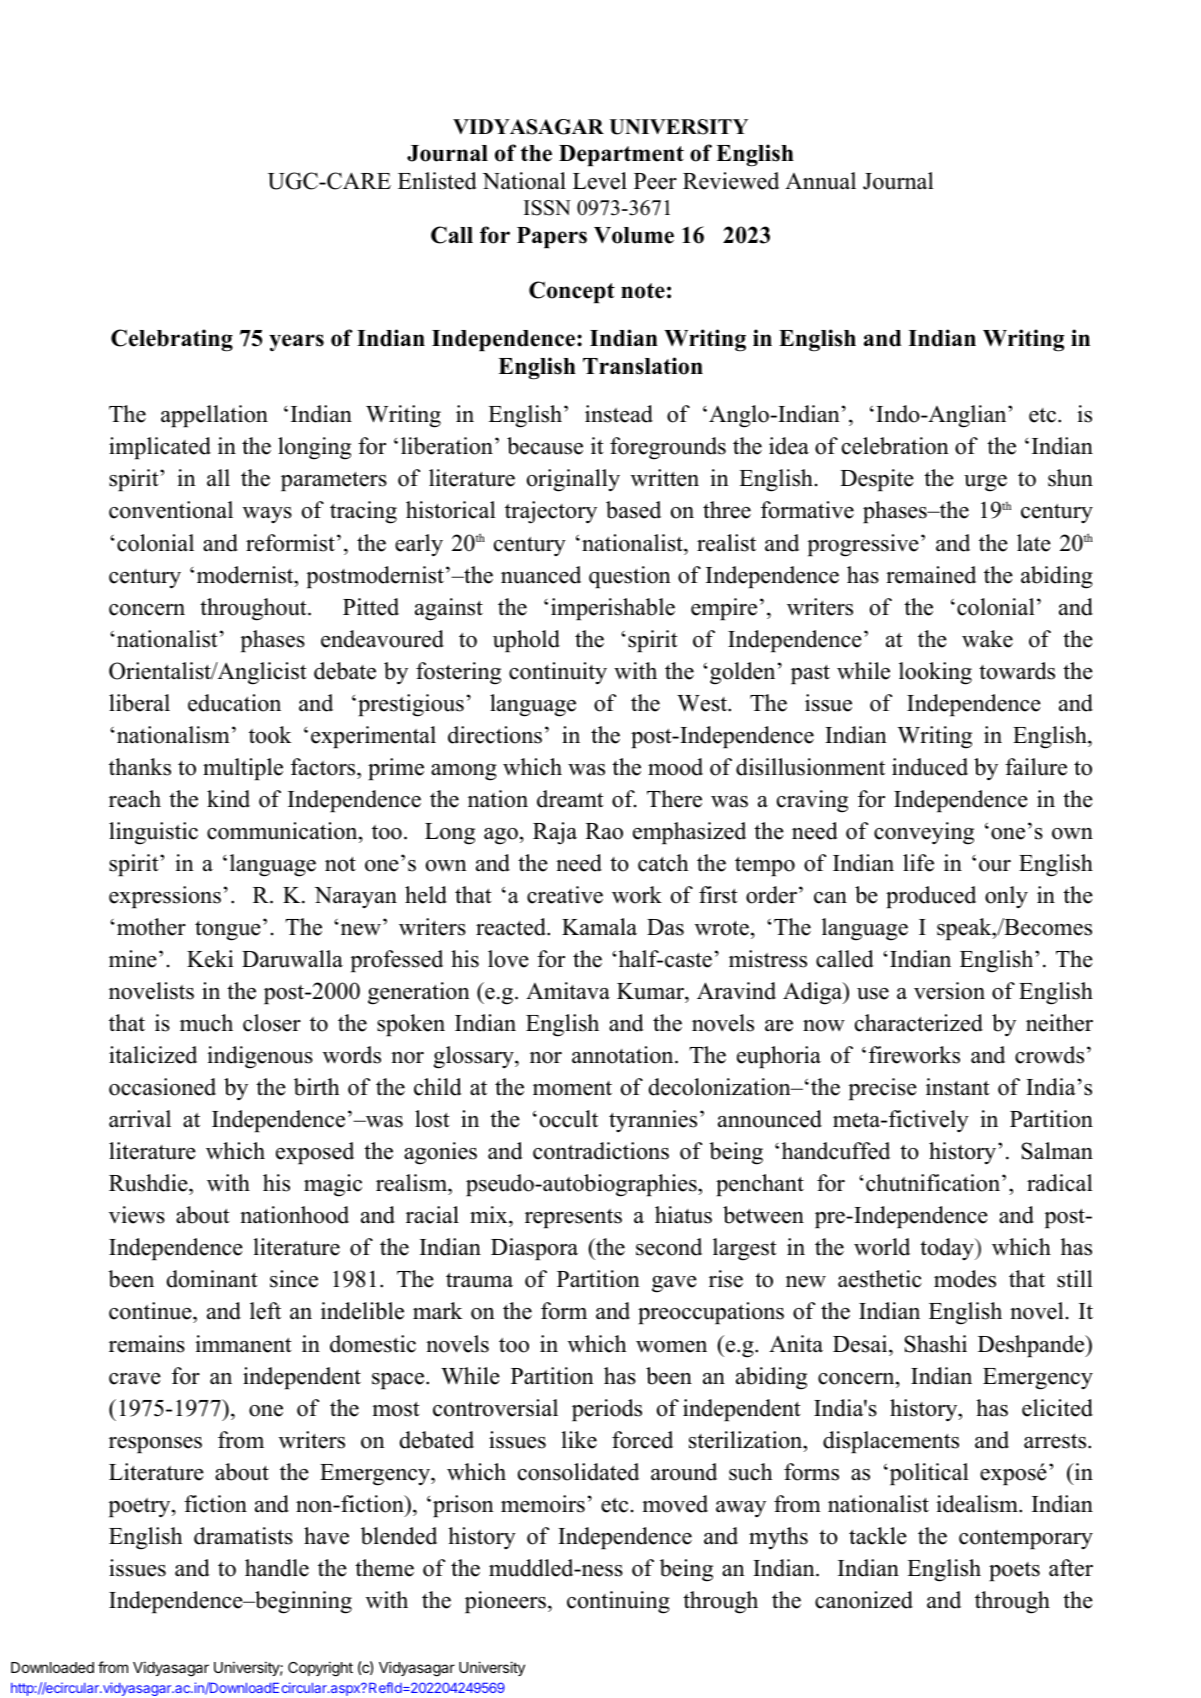  I want to click on ISSN, so click(547, 208).
